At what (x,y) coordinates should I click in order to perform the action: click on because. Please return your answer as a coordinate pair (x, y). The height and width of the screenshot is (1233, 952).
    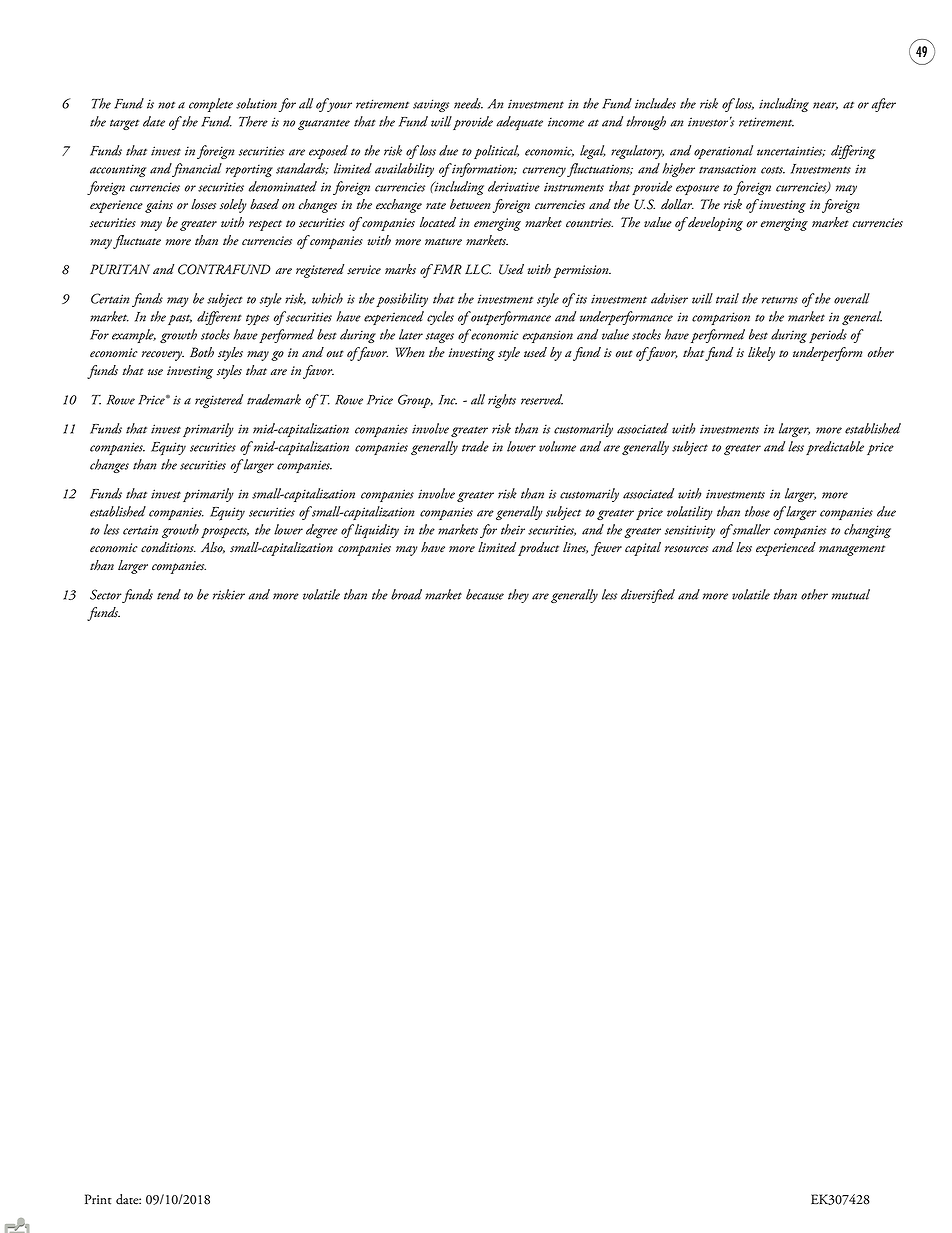
    Looking at the image, I should click on (485, 594).
